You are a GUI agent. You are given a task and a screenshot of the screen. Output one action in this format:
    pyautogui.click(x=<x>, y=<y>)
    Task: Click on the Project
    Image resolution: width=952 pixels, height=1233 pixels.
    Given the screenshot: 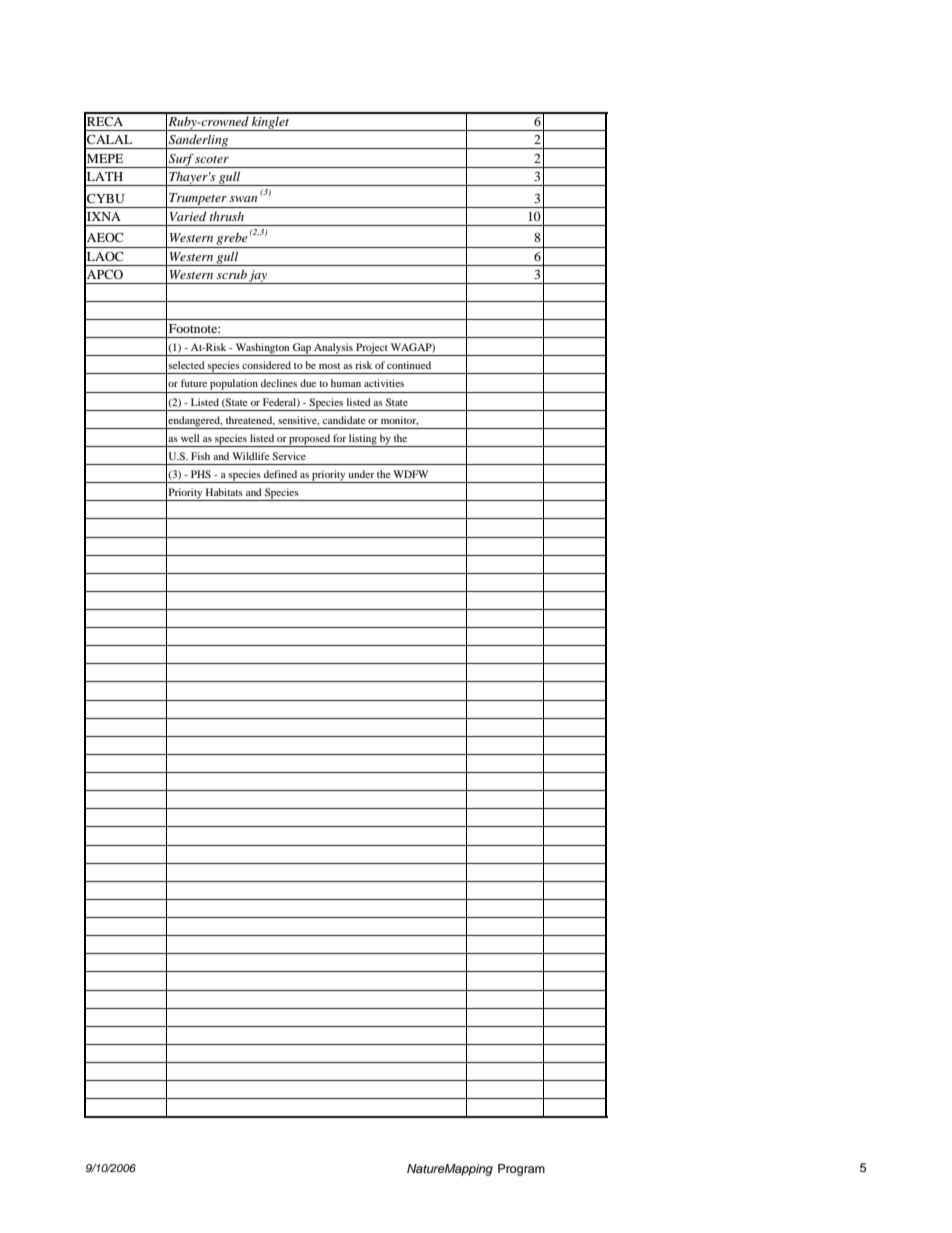 What is the action you would take?
    pyautogui.click(x=372, y=349)
